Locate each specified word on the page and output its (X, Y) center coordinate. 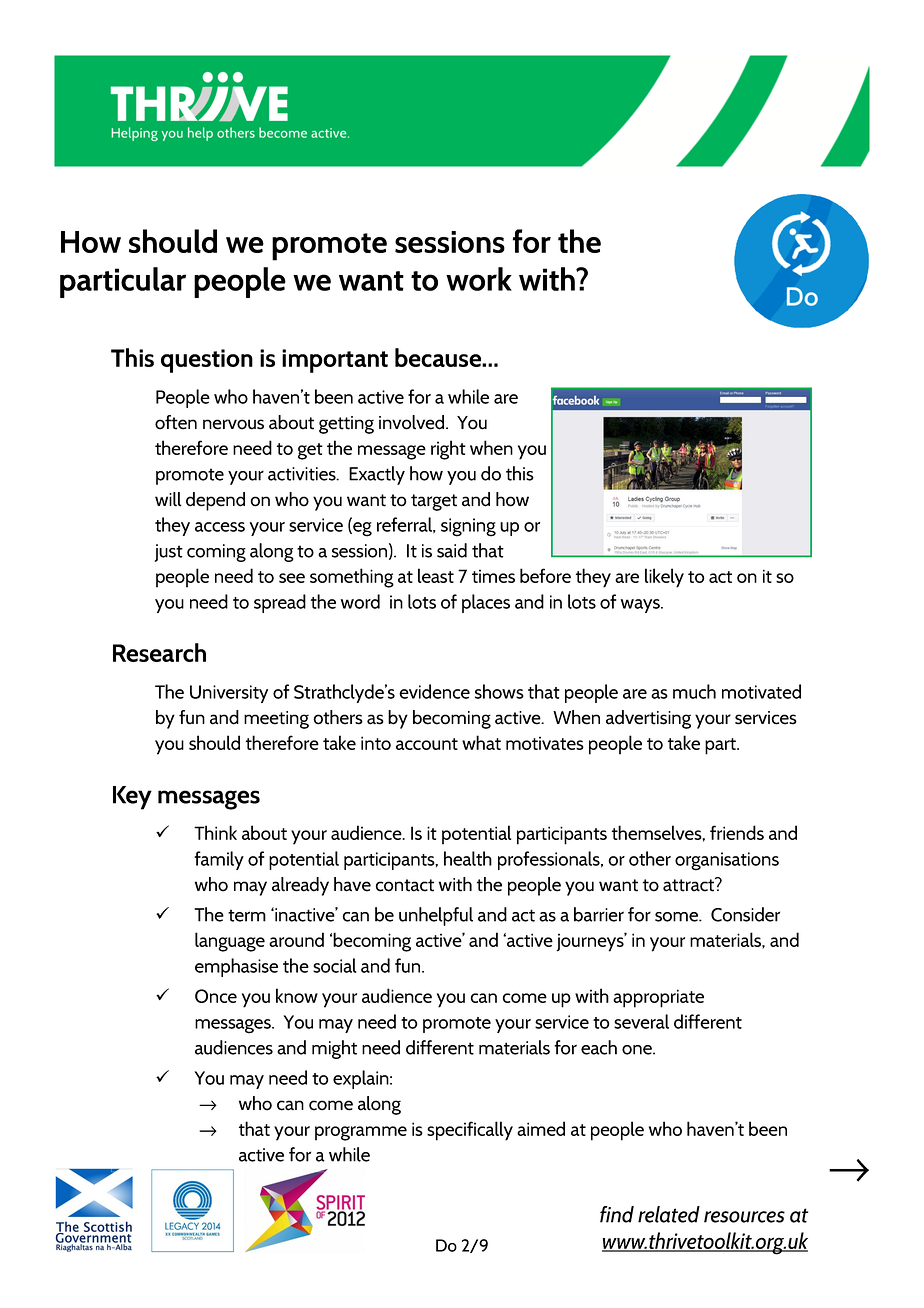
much (694, 691)
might (334, 1049)
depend (215, 501)
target (434, 502)
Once (216, 996)
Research (159, 652)
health (468, 858)
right (448, 450)
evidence (434, 691)
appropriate (658, 998)
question (207, 361)
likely (664, 578)
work (479, 279)
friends (737, 832)
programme (361, 1133)
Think (215, 832)
